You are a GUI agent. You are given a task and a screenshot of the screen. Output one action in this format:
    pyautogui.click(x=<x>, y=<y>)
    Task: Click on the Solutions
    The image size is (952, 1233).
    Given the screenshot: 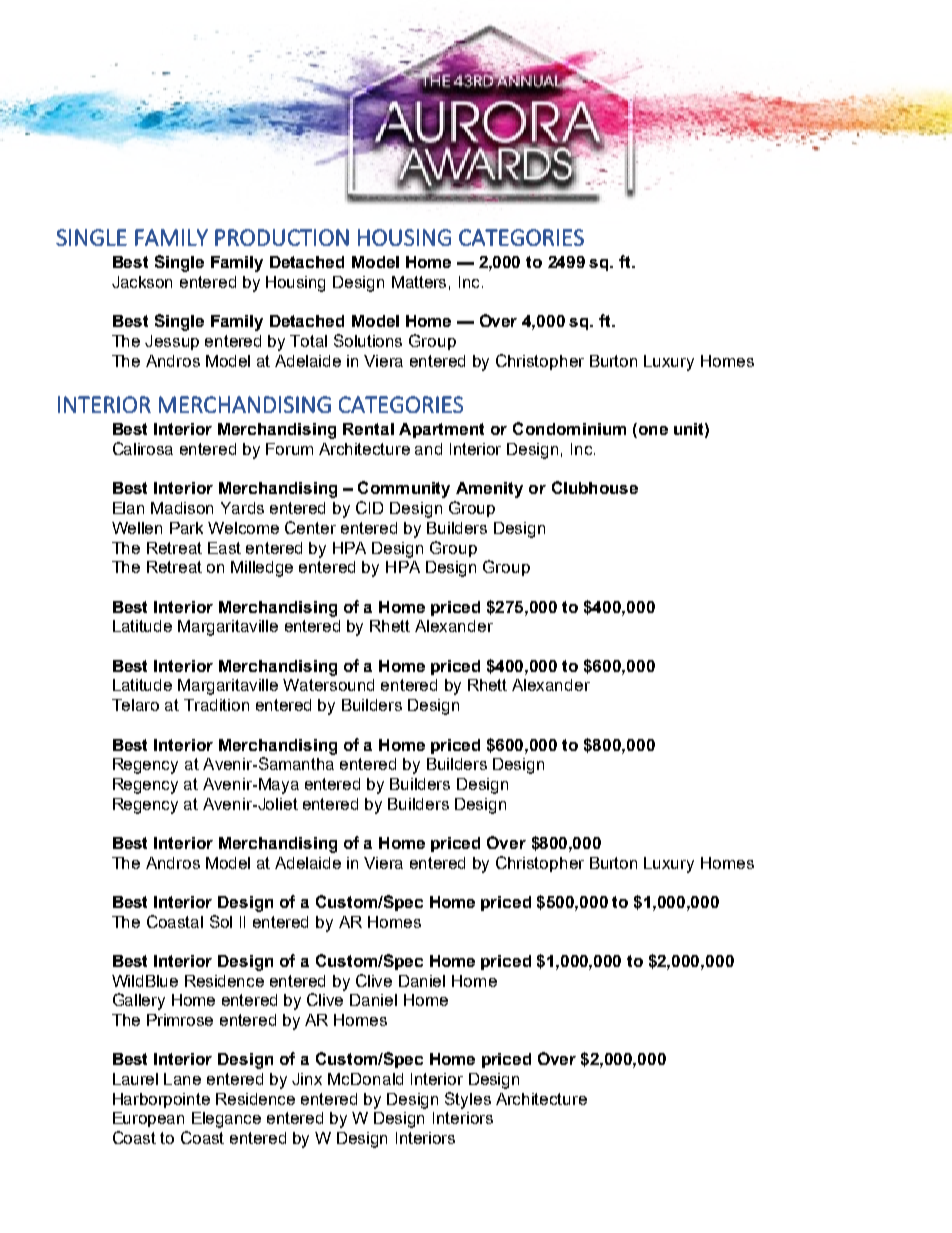 What is the action you would take?
    pyautogui.click(x=368, y=340)
